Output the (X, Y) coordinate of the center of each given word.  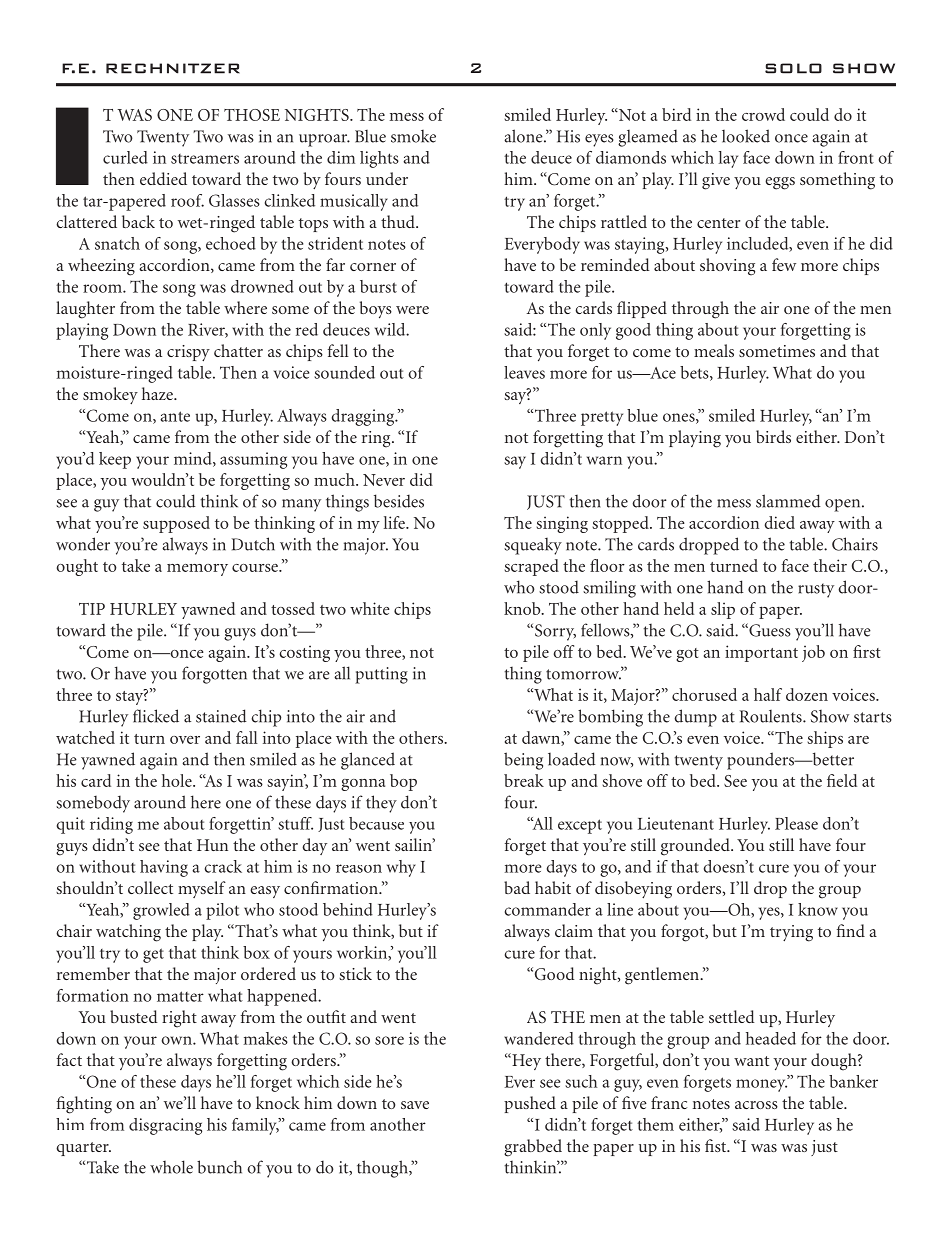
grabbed (533, 1148)
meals (714, 350)
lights (379, 159)
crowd (763, 114)
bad (517, 887)
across (756, 1105)
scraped (531, 567)
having (164, 868)
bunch (219, 1167)
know (818, 909)
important (761, 653)
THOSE (252, 115)
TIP (92, 609)
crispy (188, 353)
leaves (524, 372)
